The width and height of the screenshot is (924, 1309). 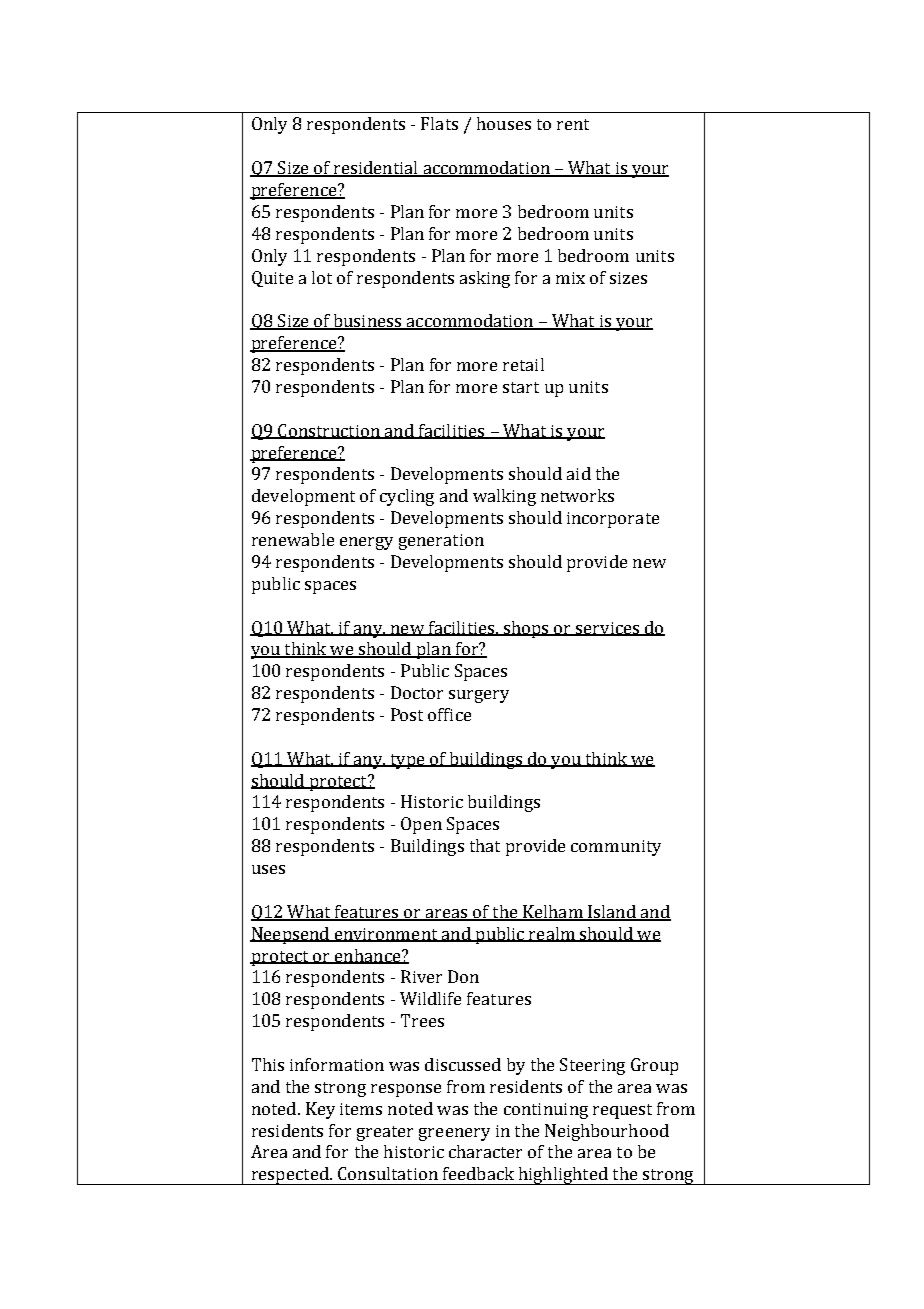 What do you see at coordinates (485, 845) in the screenshot?
I see `that` at bounding box center [485, 845].
